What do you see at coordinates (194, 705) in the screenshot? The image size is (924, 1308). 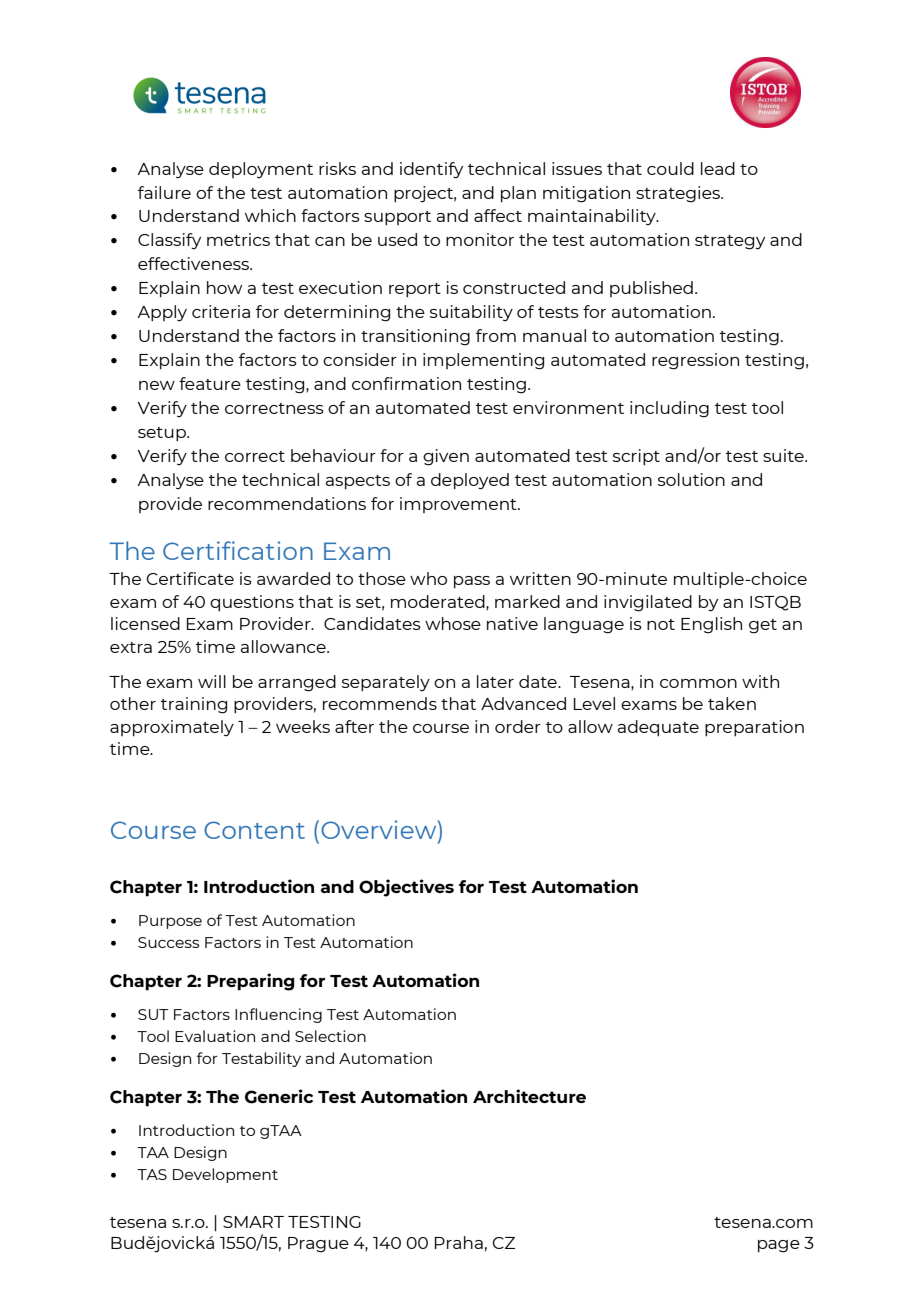 I see `training` at bounding box center [194, 705].
